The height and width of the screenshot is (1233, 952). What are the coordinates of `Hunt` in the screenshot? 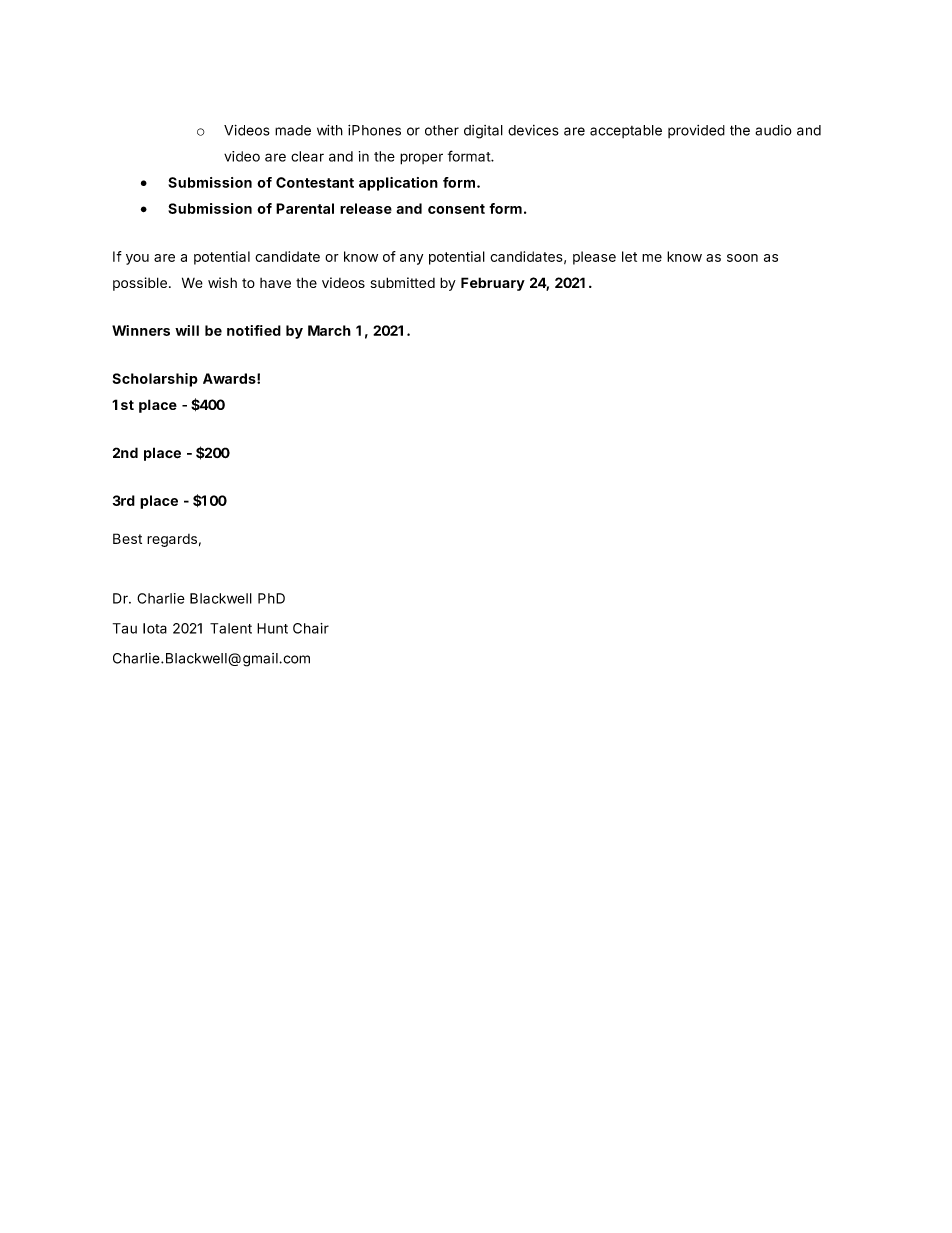 It's located at (272, 628).
